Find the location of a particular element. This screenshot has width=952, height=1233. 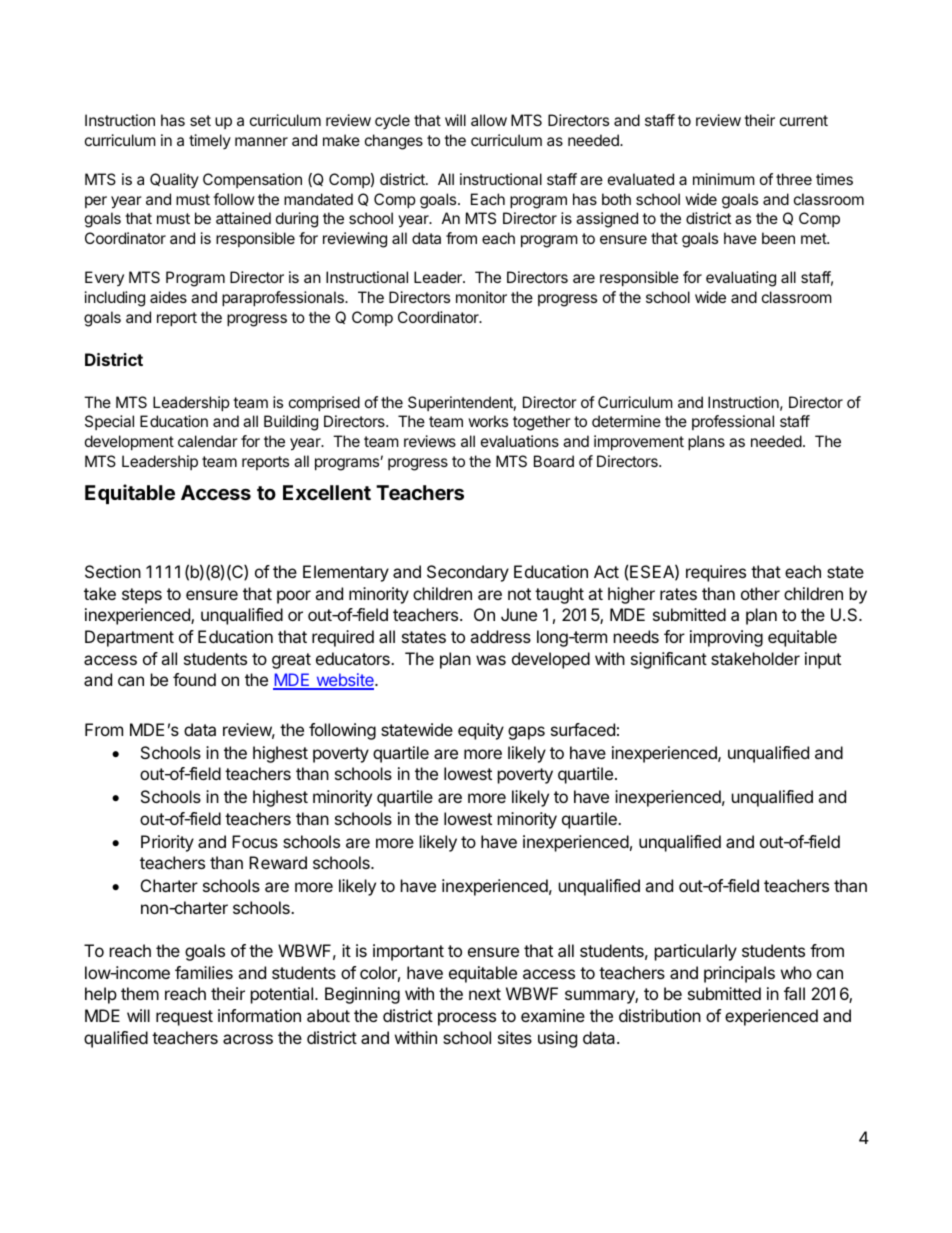

other is located at coordinates (760, 593).
